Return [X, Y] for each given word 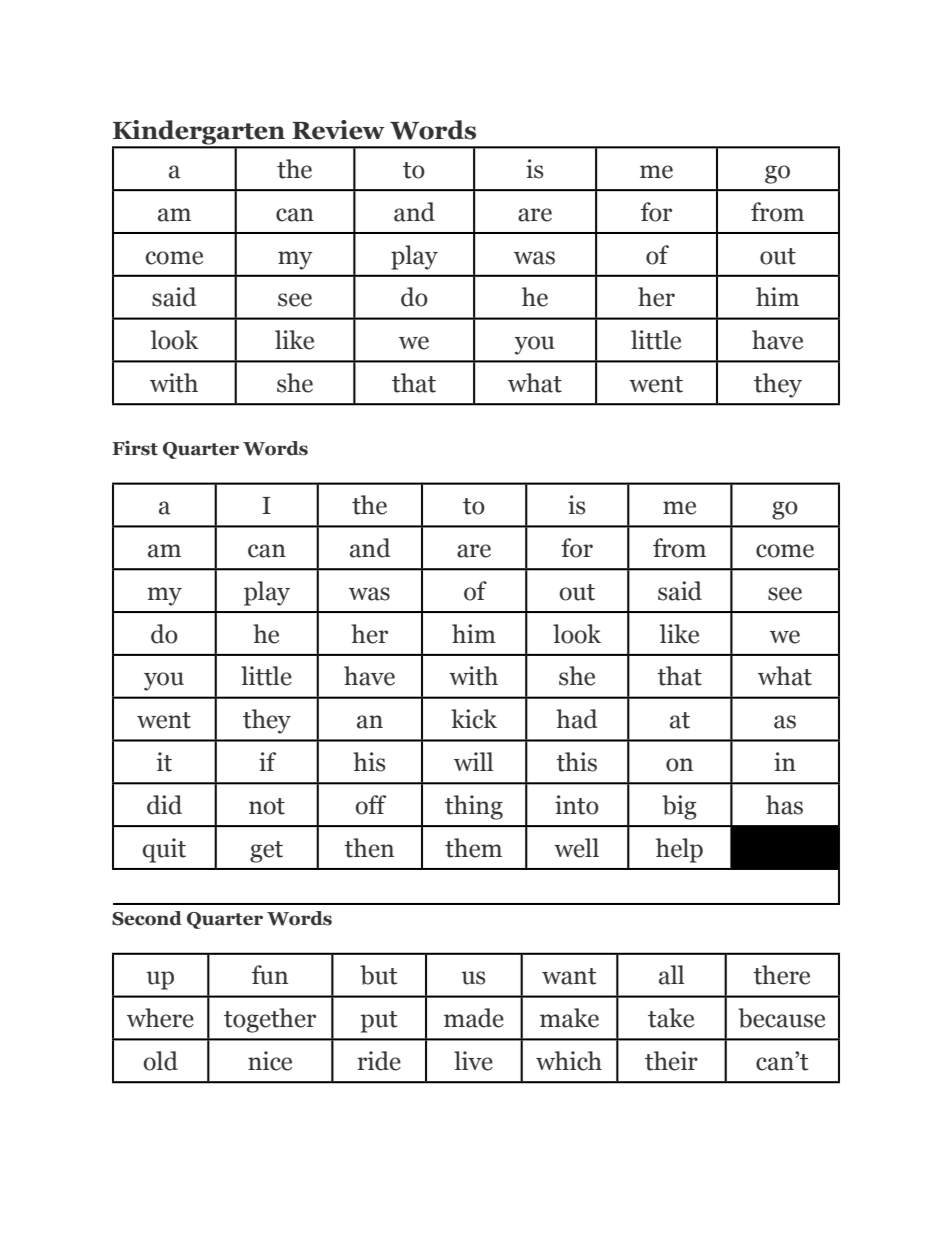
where [160, 1018]
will [473, 761]
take [671, 1018]
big [679, 807]
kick [474, 719]
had [577, 719]
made [474, 1018]
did [164, 805]
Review [338, 130]
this [576, 762]
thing [474, 807]
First [135, 448]
